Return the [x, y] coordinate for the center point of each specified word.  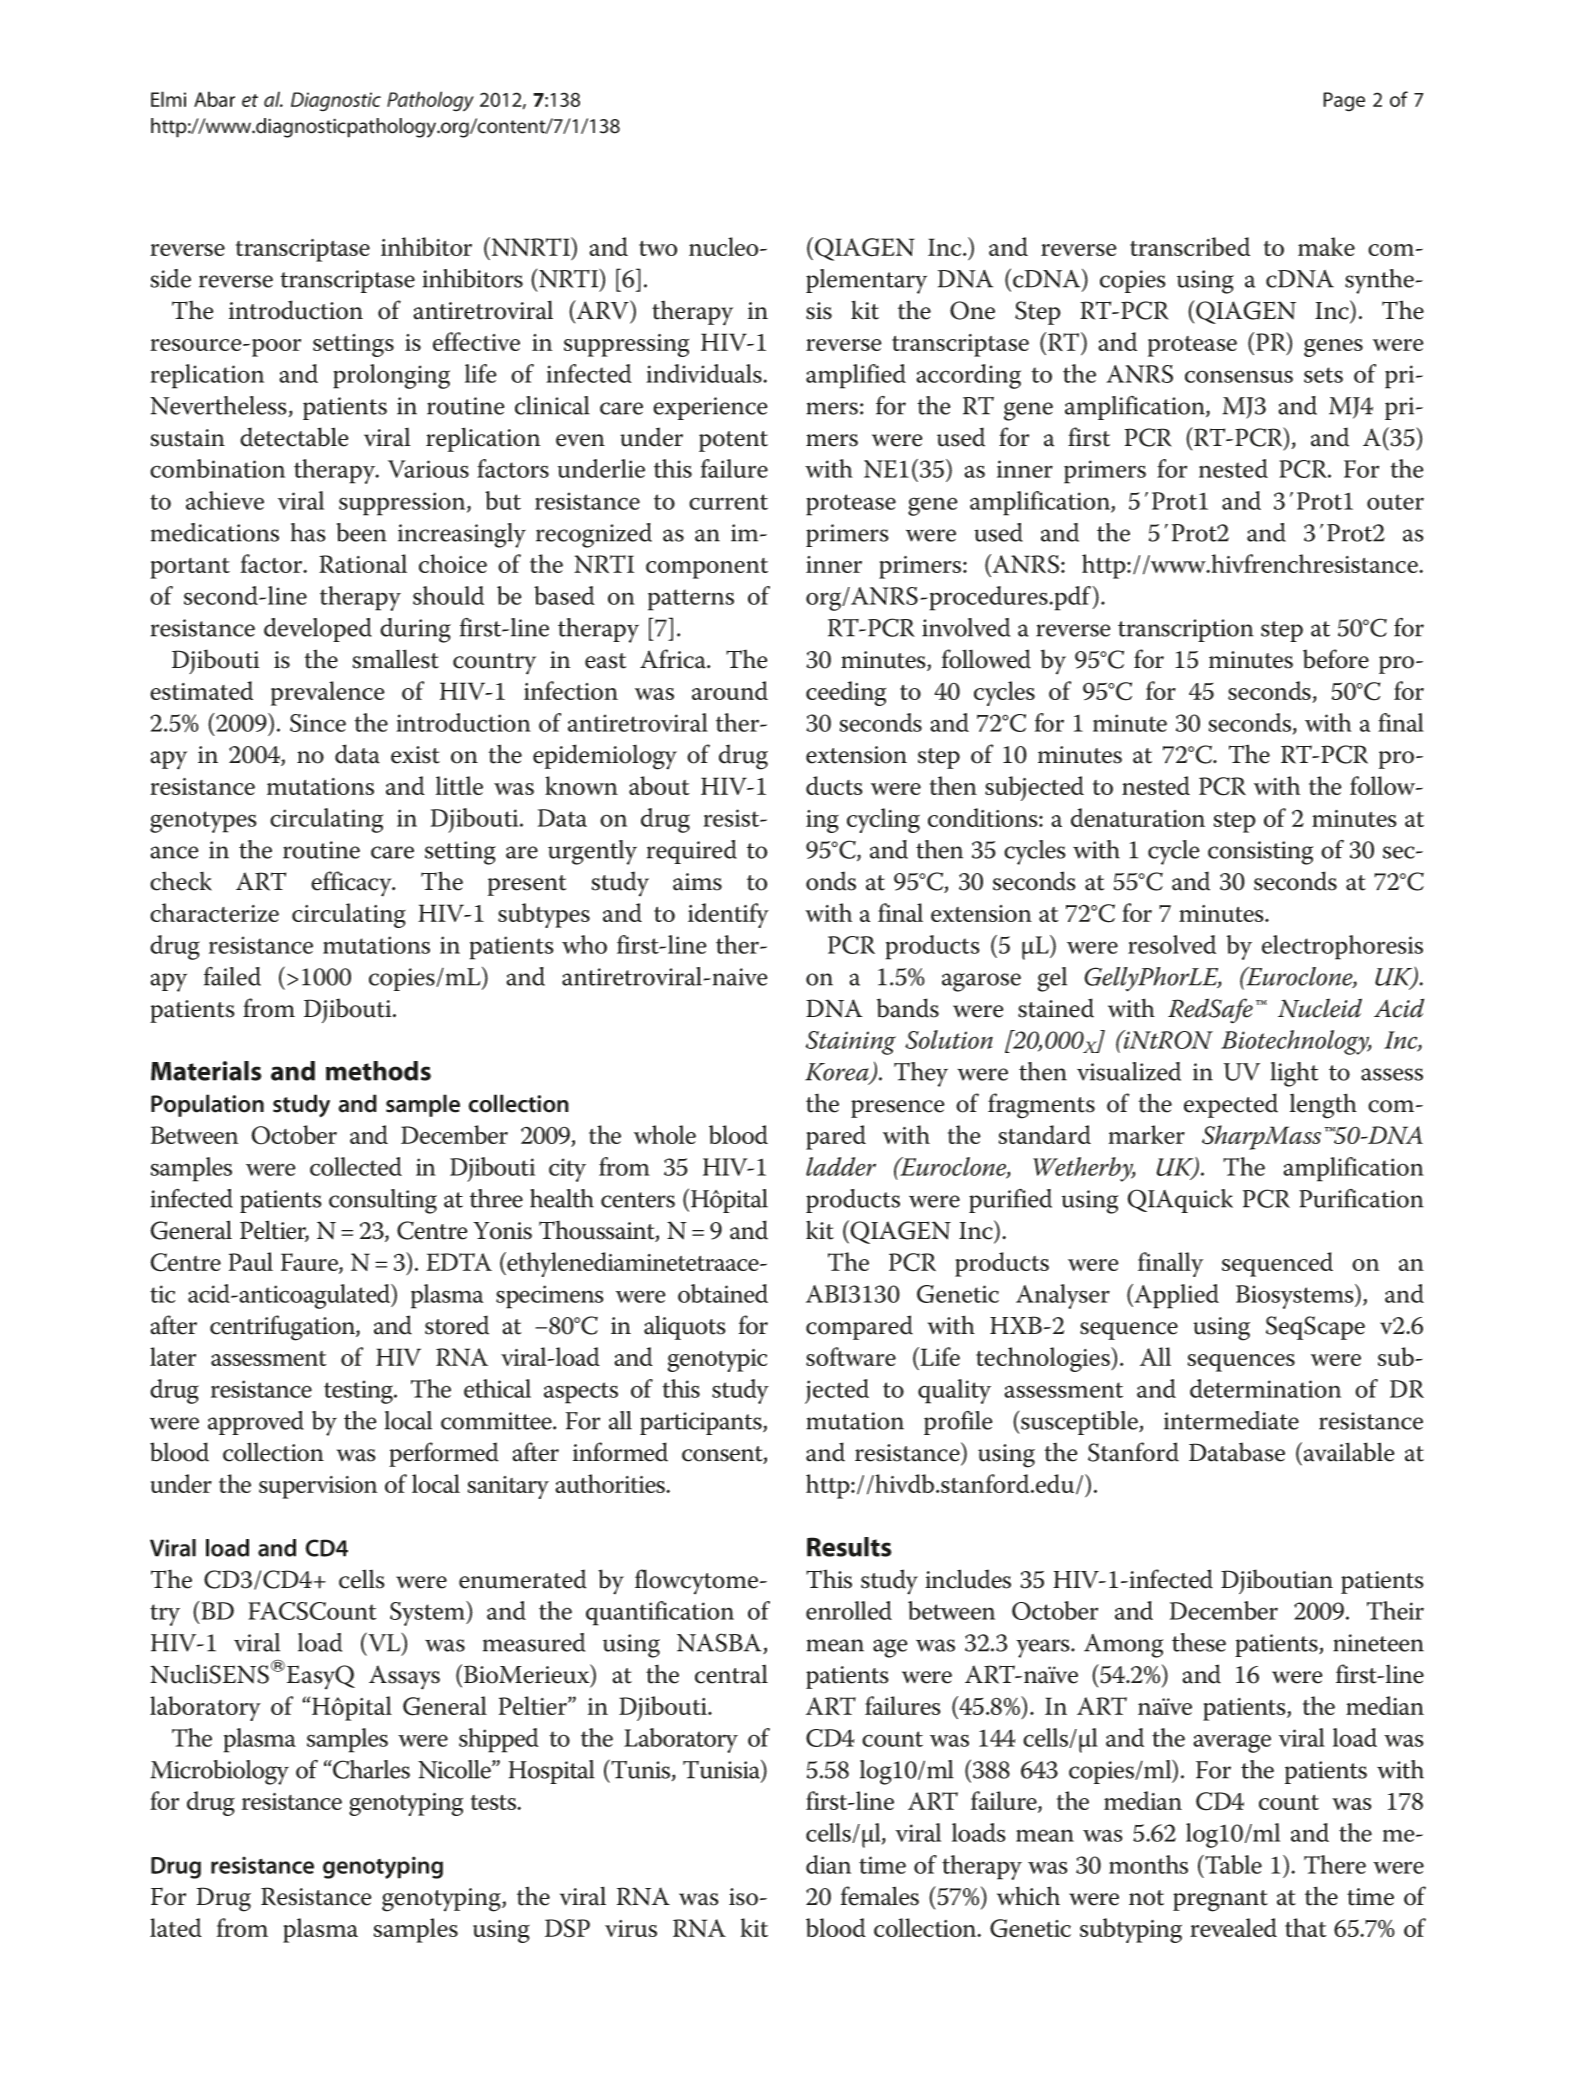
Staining [851, 1043]
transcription [1186, 630]
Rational [363, 563]
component [707, 568]
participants [702, 1423]
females [880, 1896]
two [658, 248]
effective [476, 341]
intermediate [1231, 1420]
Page [1344, 102]
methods [378, 1071]
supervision [318, 1487]
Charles [370, 1769]
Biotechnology [1296, 1042]
